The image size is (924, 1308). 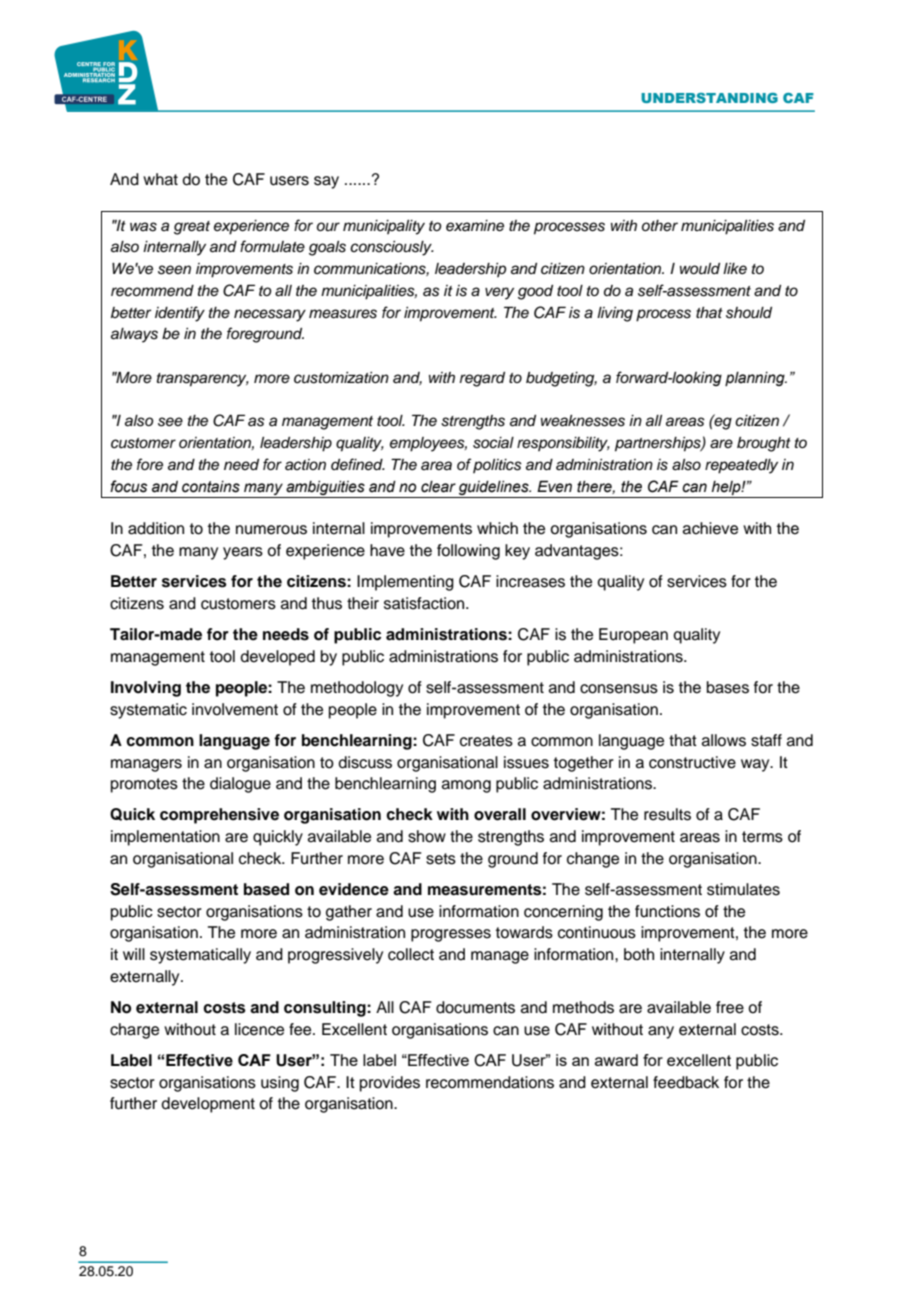 What do you see at coordinates (466, 786) in the screenshot?
I see `among` at bounding box center [466, 786].
